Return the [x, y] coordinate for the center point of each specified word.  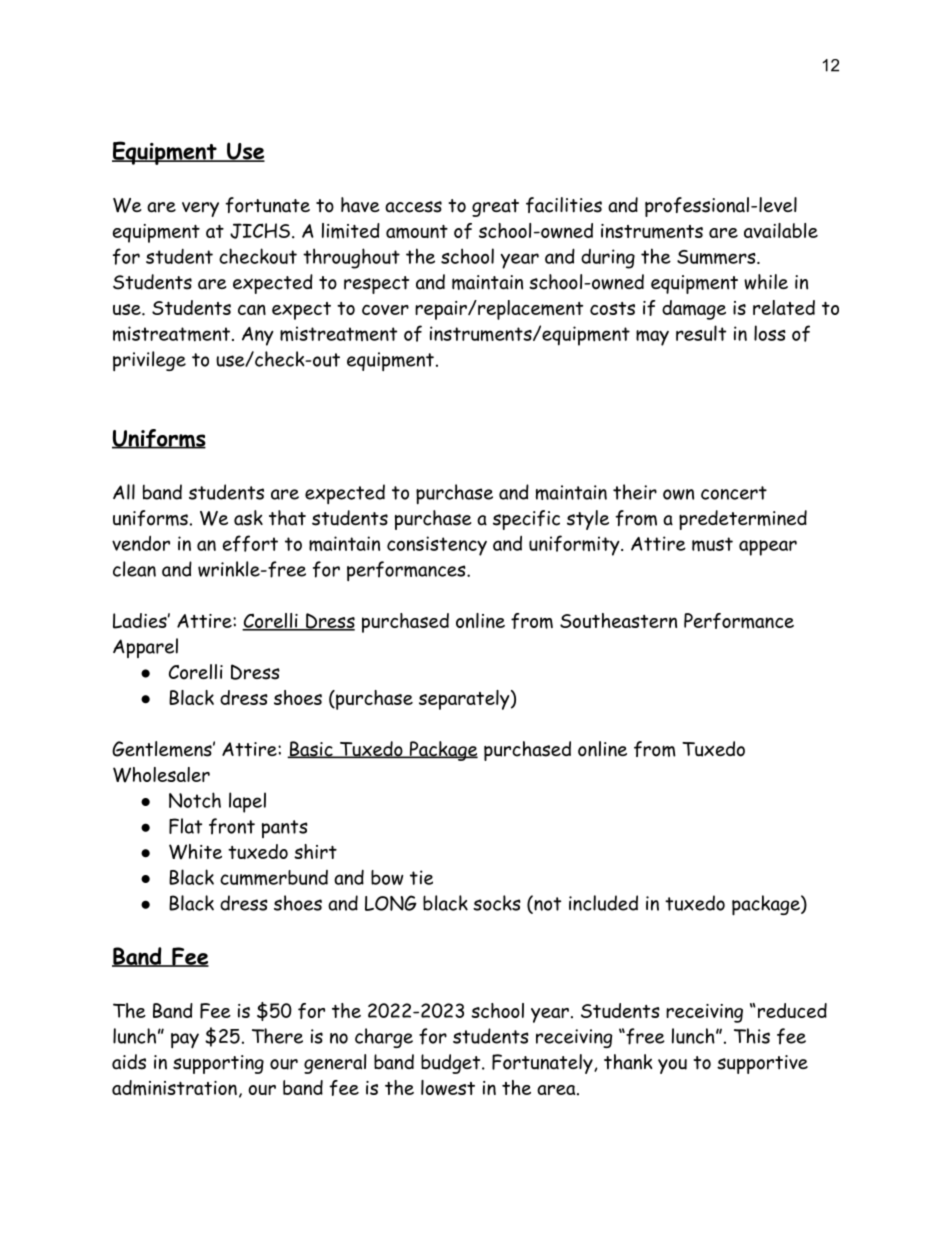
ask [248, 518]
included [603, 903]
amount [417, 232]
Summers [716, 257]
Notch [195, 800]
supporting [218, 1064]
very [200, 209]
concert [734, 493]
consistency [437, 546]
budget [450, 1064]
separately [464, 700]
